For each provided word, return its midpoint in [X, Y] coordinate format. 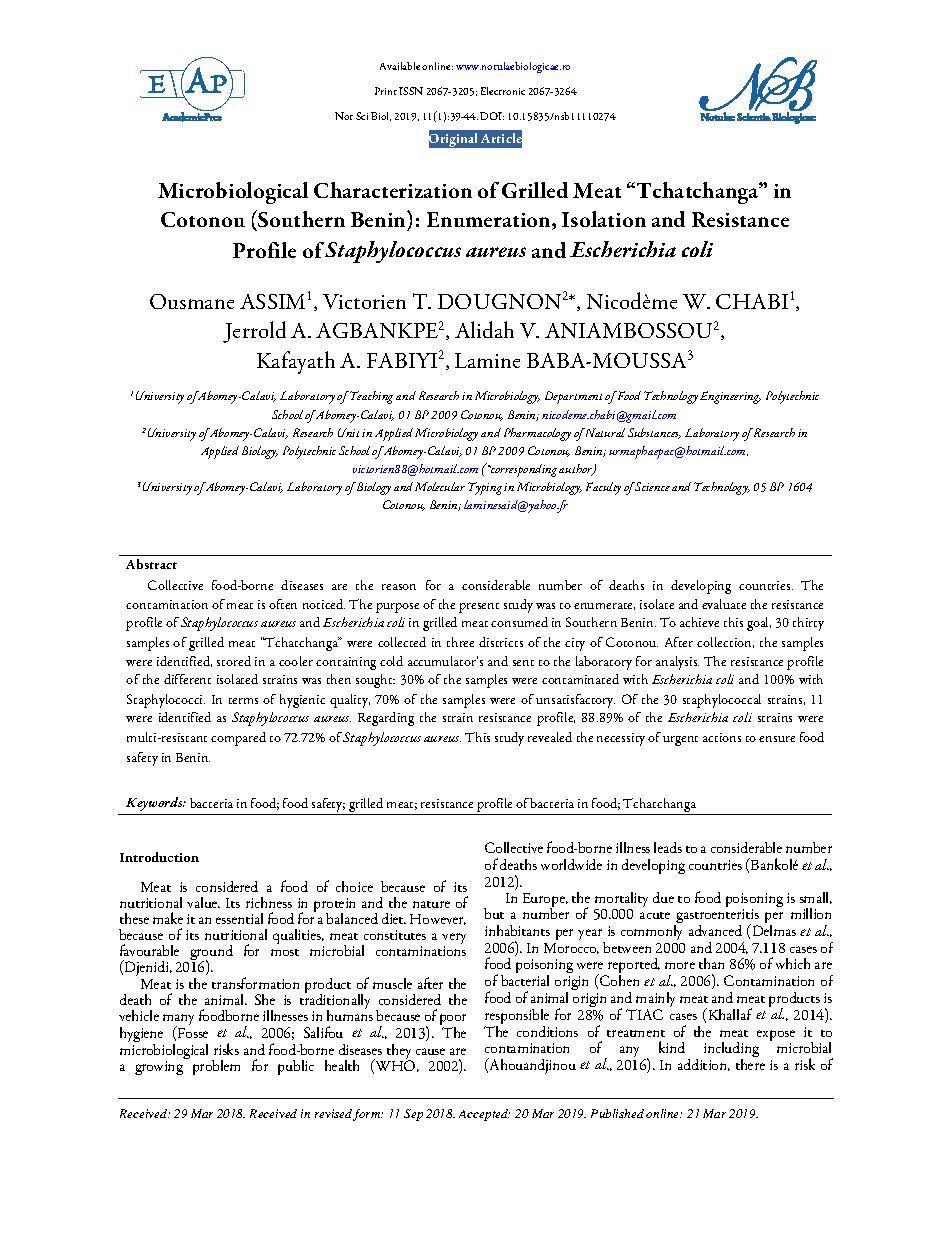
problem [216, 1067]
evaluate [724, 604]
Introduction [159, 857]
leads [668, 847]
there [750, 1063]
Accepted [484, 1115]
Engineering [730, 397]
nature [431, 904]
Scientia [754, 117]
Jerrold [254, 332]
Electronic [503, 91]
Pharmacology [537, 434]
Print [386, 91]
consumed [519, 622]
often [283, 604]
